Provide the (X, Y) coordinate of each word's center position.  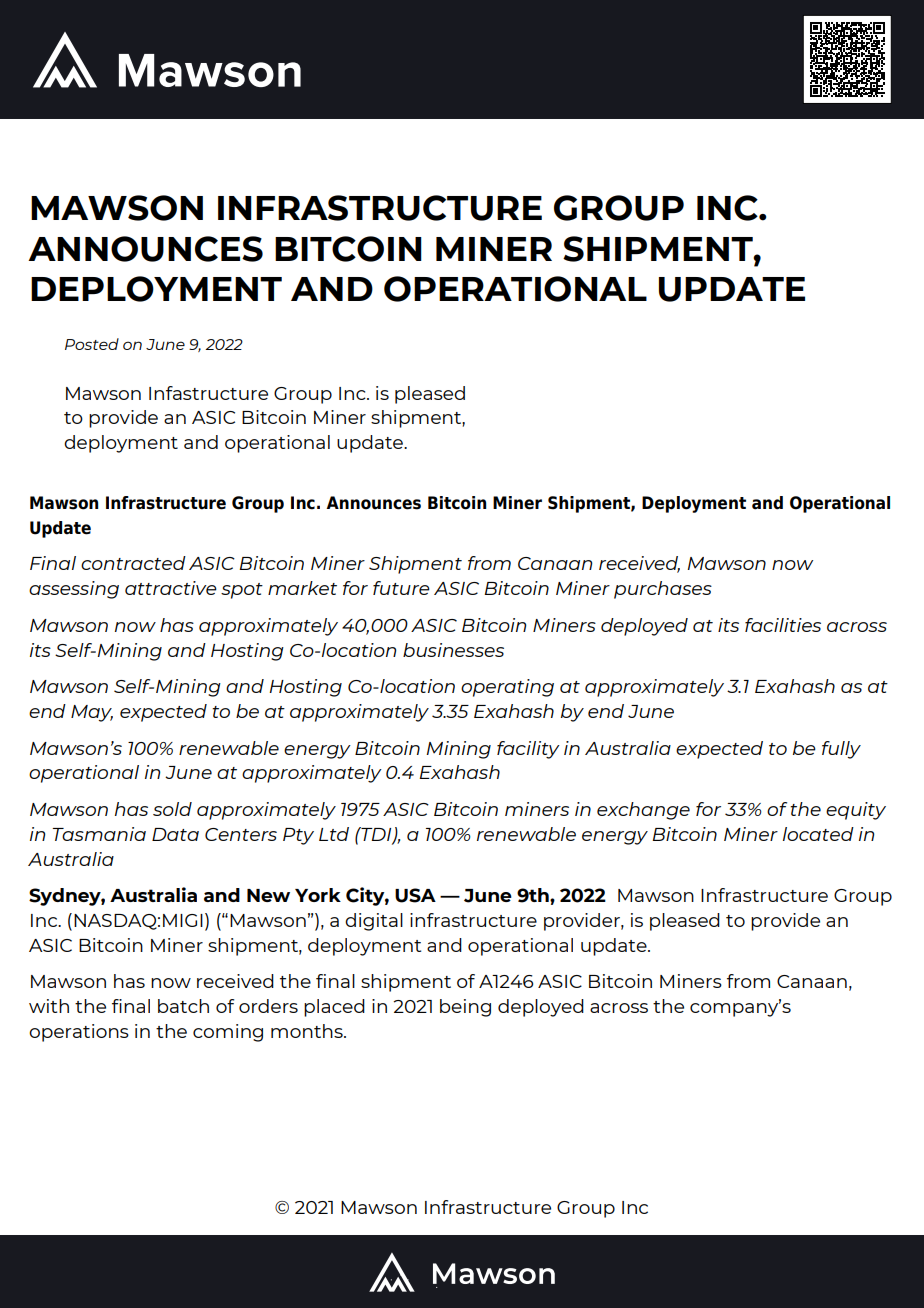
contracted (133, 563)
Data (175, 834)
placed (334, 1008)
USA (415, 895)
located (818, 834)
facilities (783, 625)
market (302, 588)
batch (183, 1006)
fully (841, 750)
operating (507, 688)
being (465, 1008)
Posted (92, 344)
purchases (663, 590)
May (92, 713)
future (401, 588)
